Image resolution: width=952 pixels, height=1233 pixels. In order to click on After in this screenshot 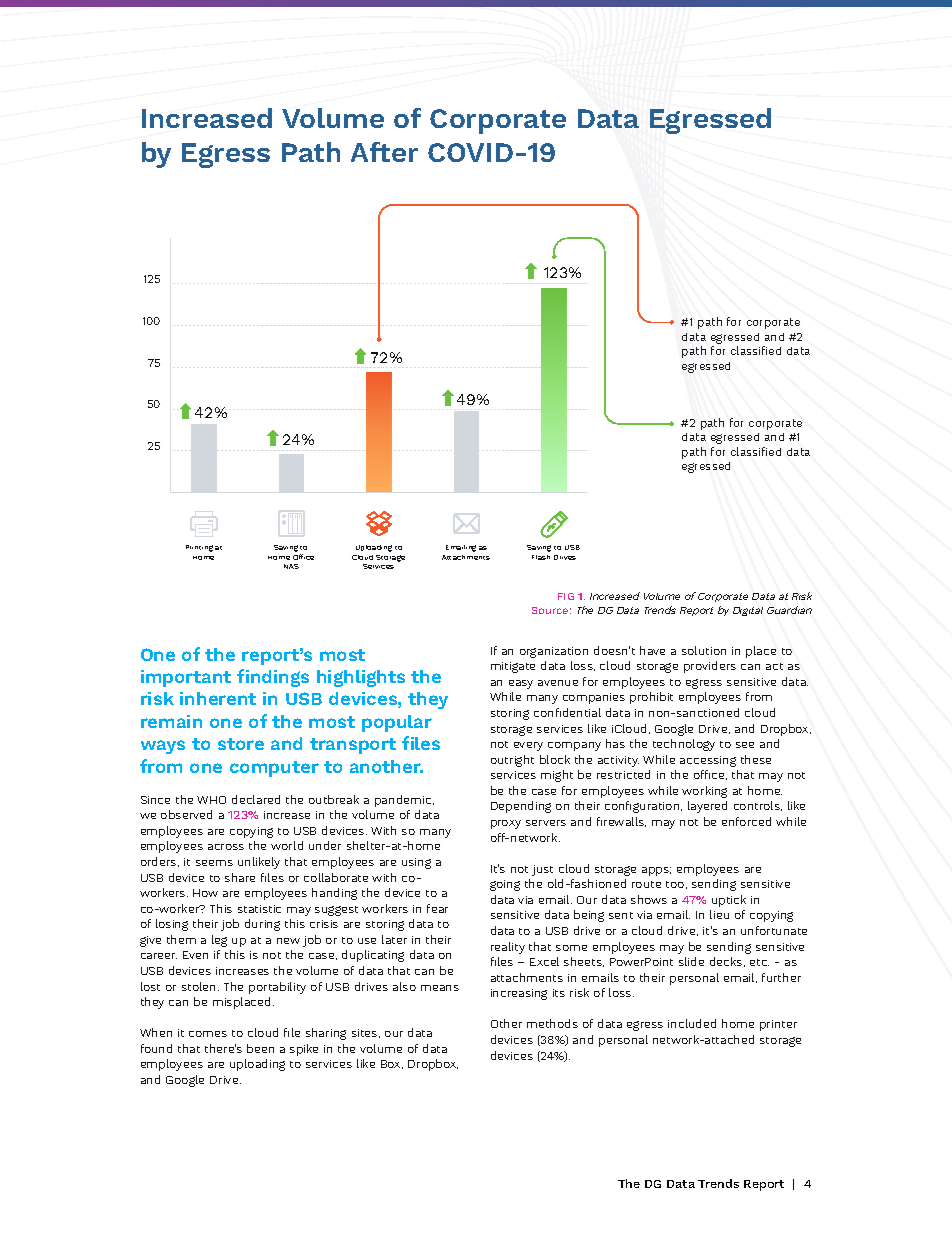, I will do `click(384, 152)`.
